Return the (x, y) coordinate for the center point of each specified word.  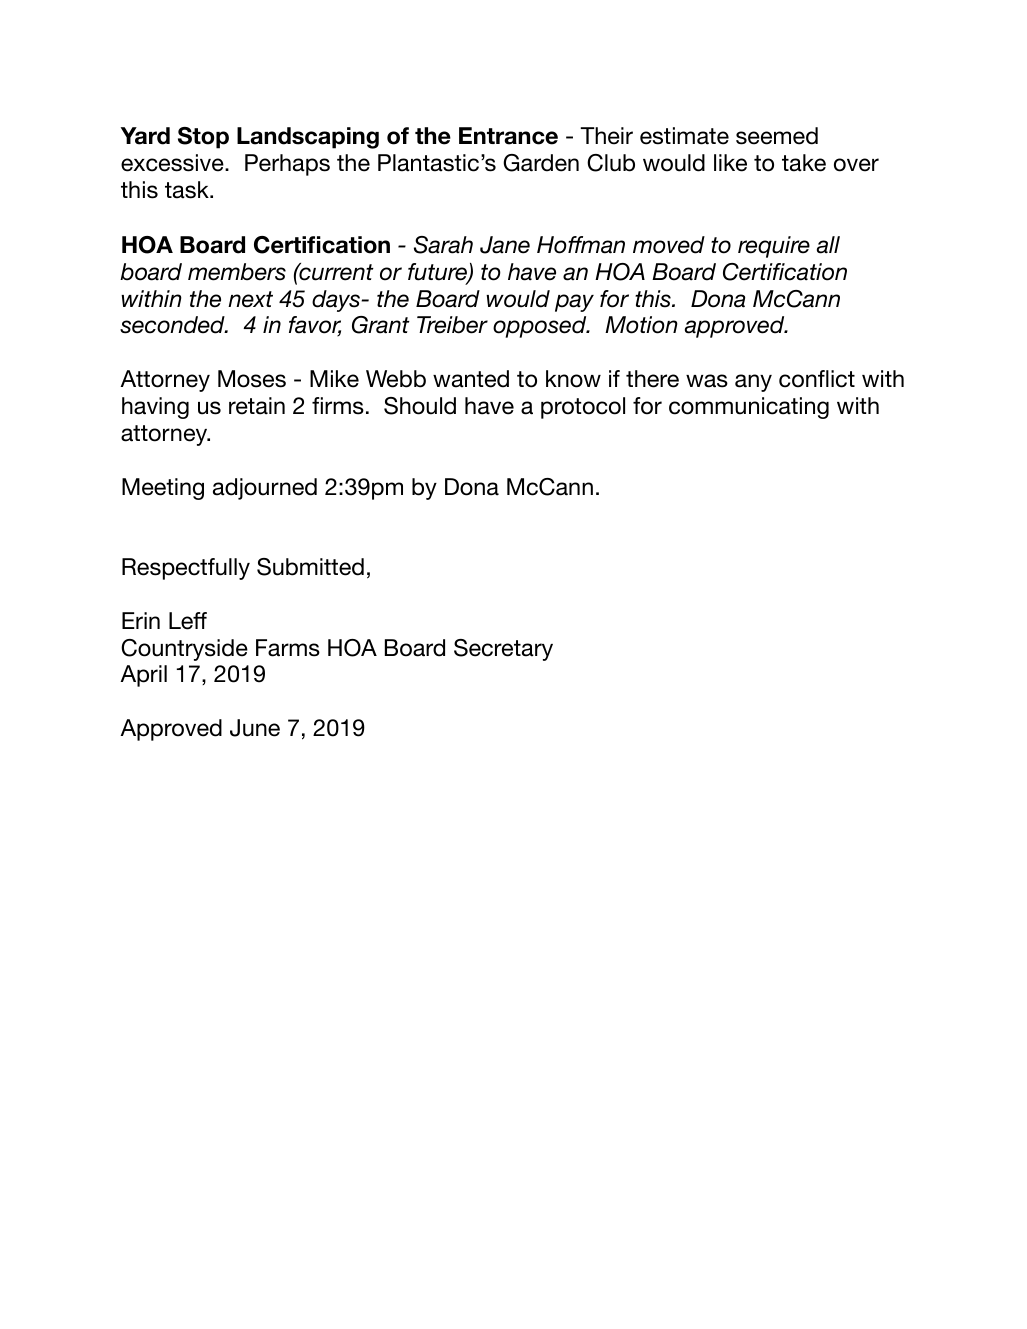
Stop (203, 138)
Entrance (508, 136)
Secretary (503, 650)
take (804, 163)
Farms (288, 648)
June (255, 728)
